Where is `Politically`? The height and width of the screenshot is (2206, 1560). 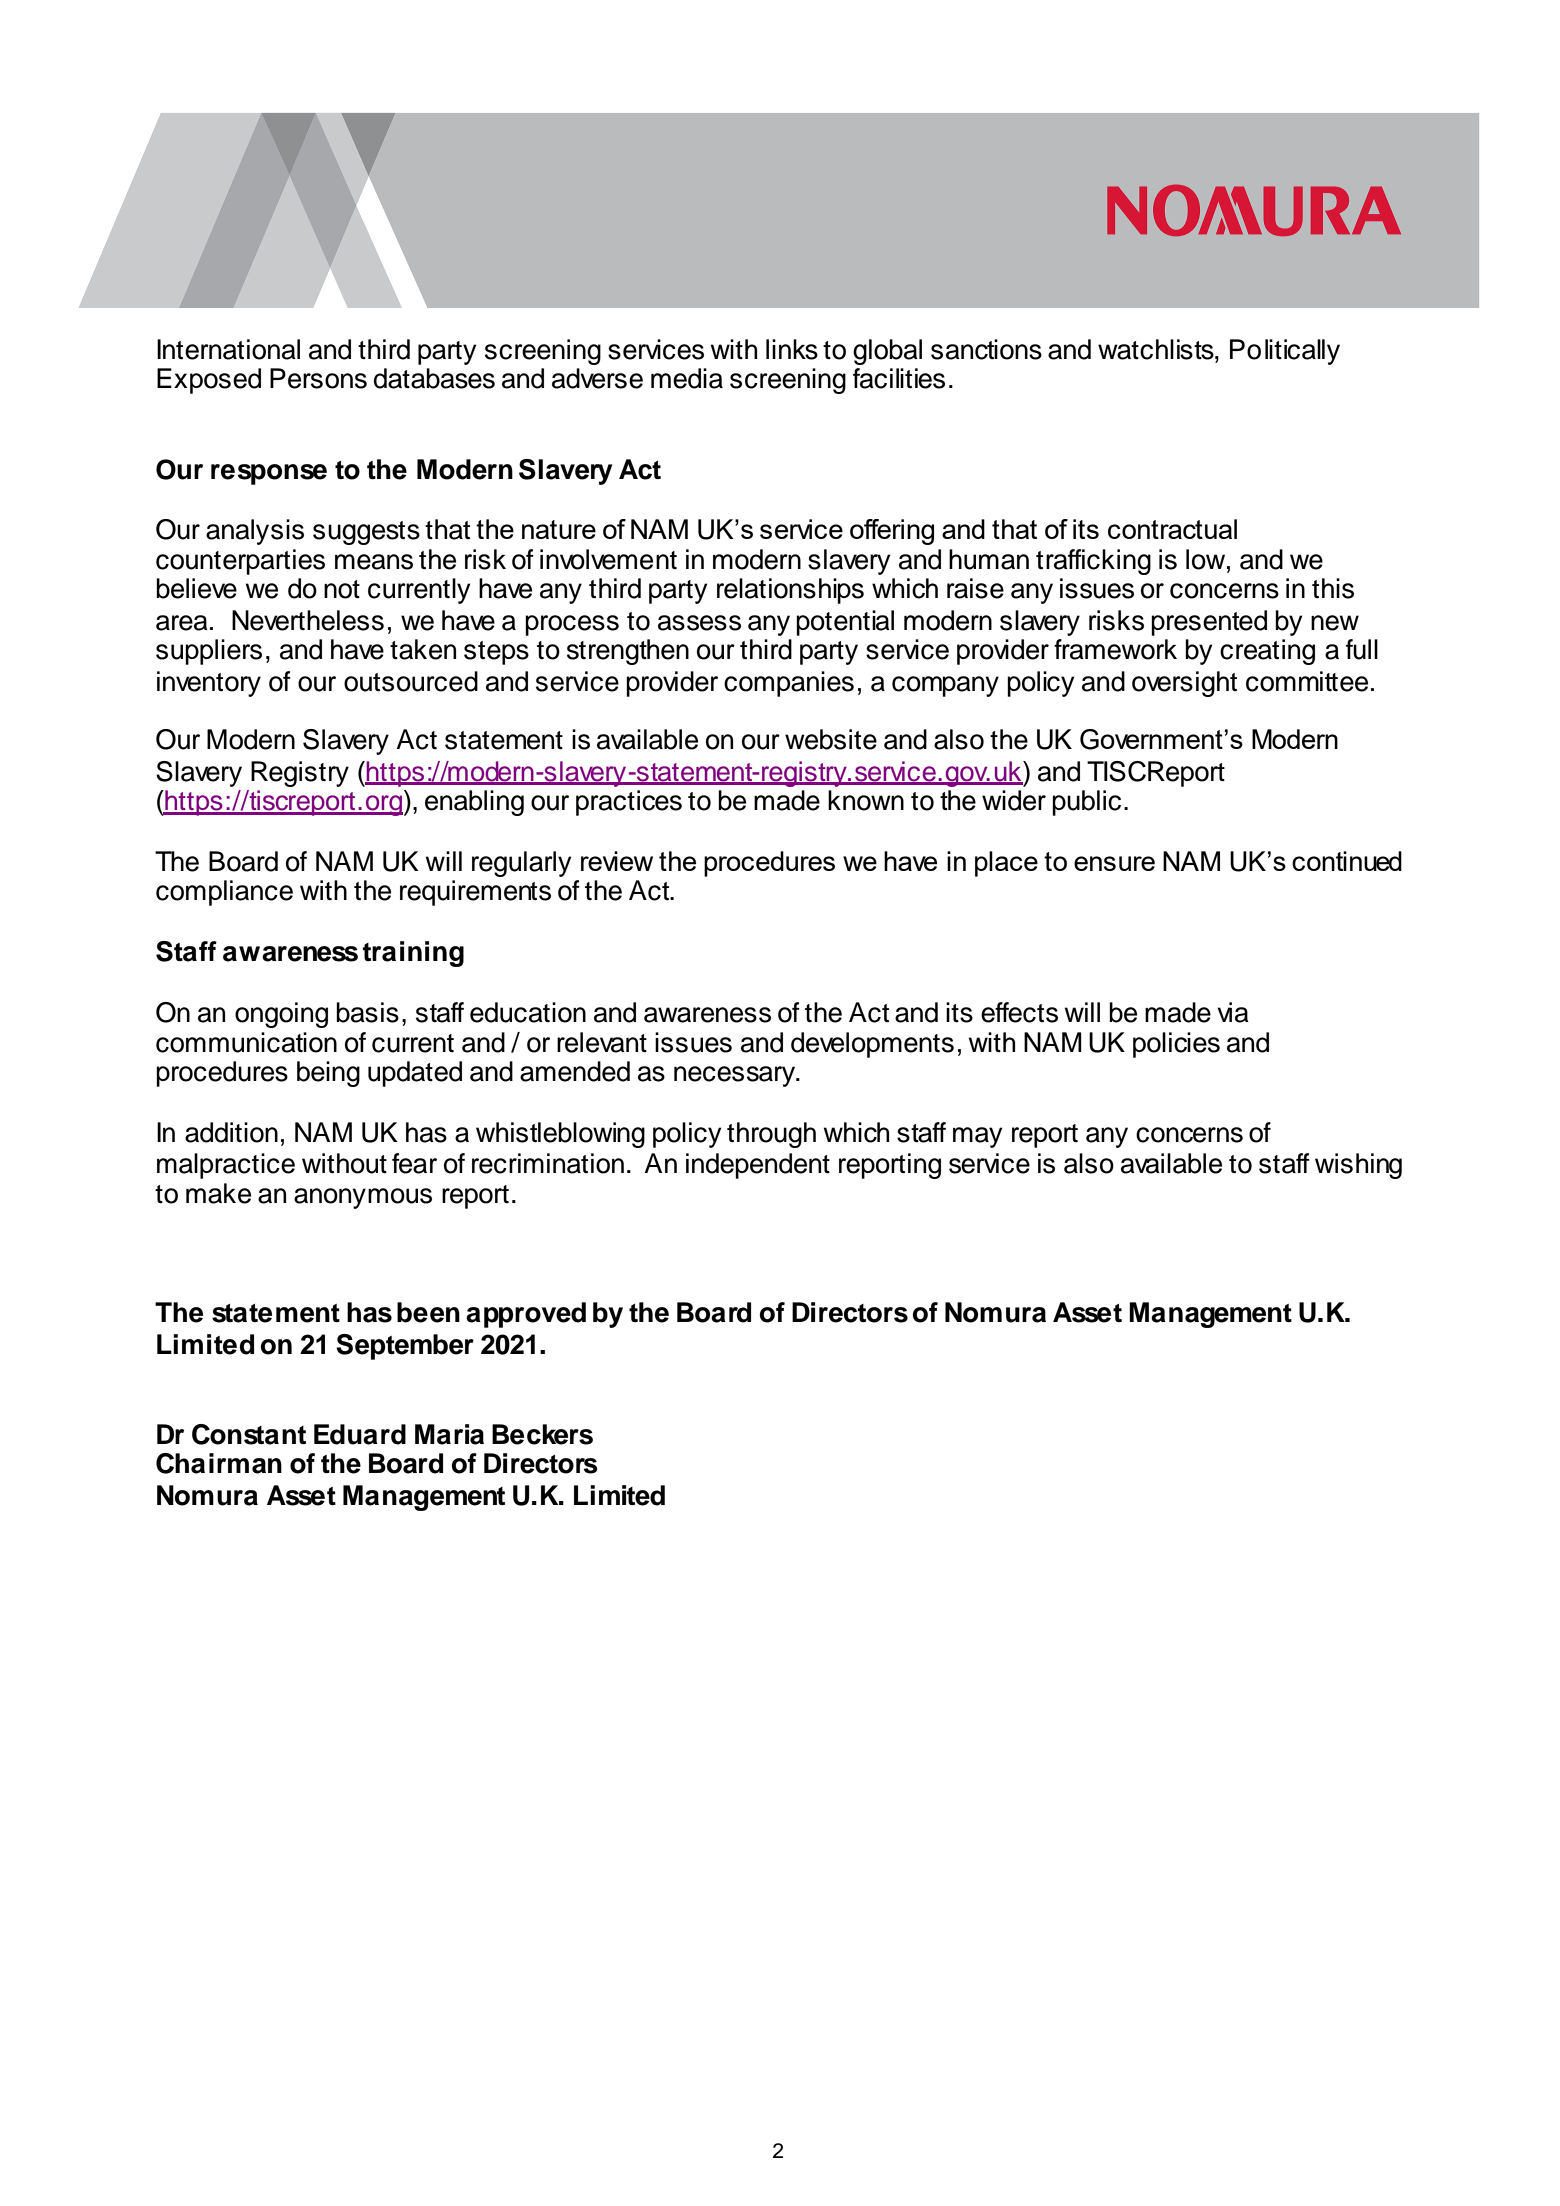 Politically is located at coordinates (1285, 352).
